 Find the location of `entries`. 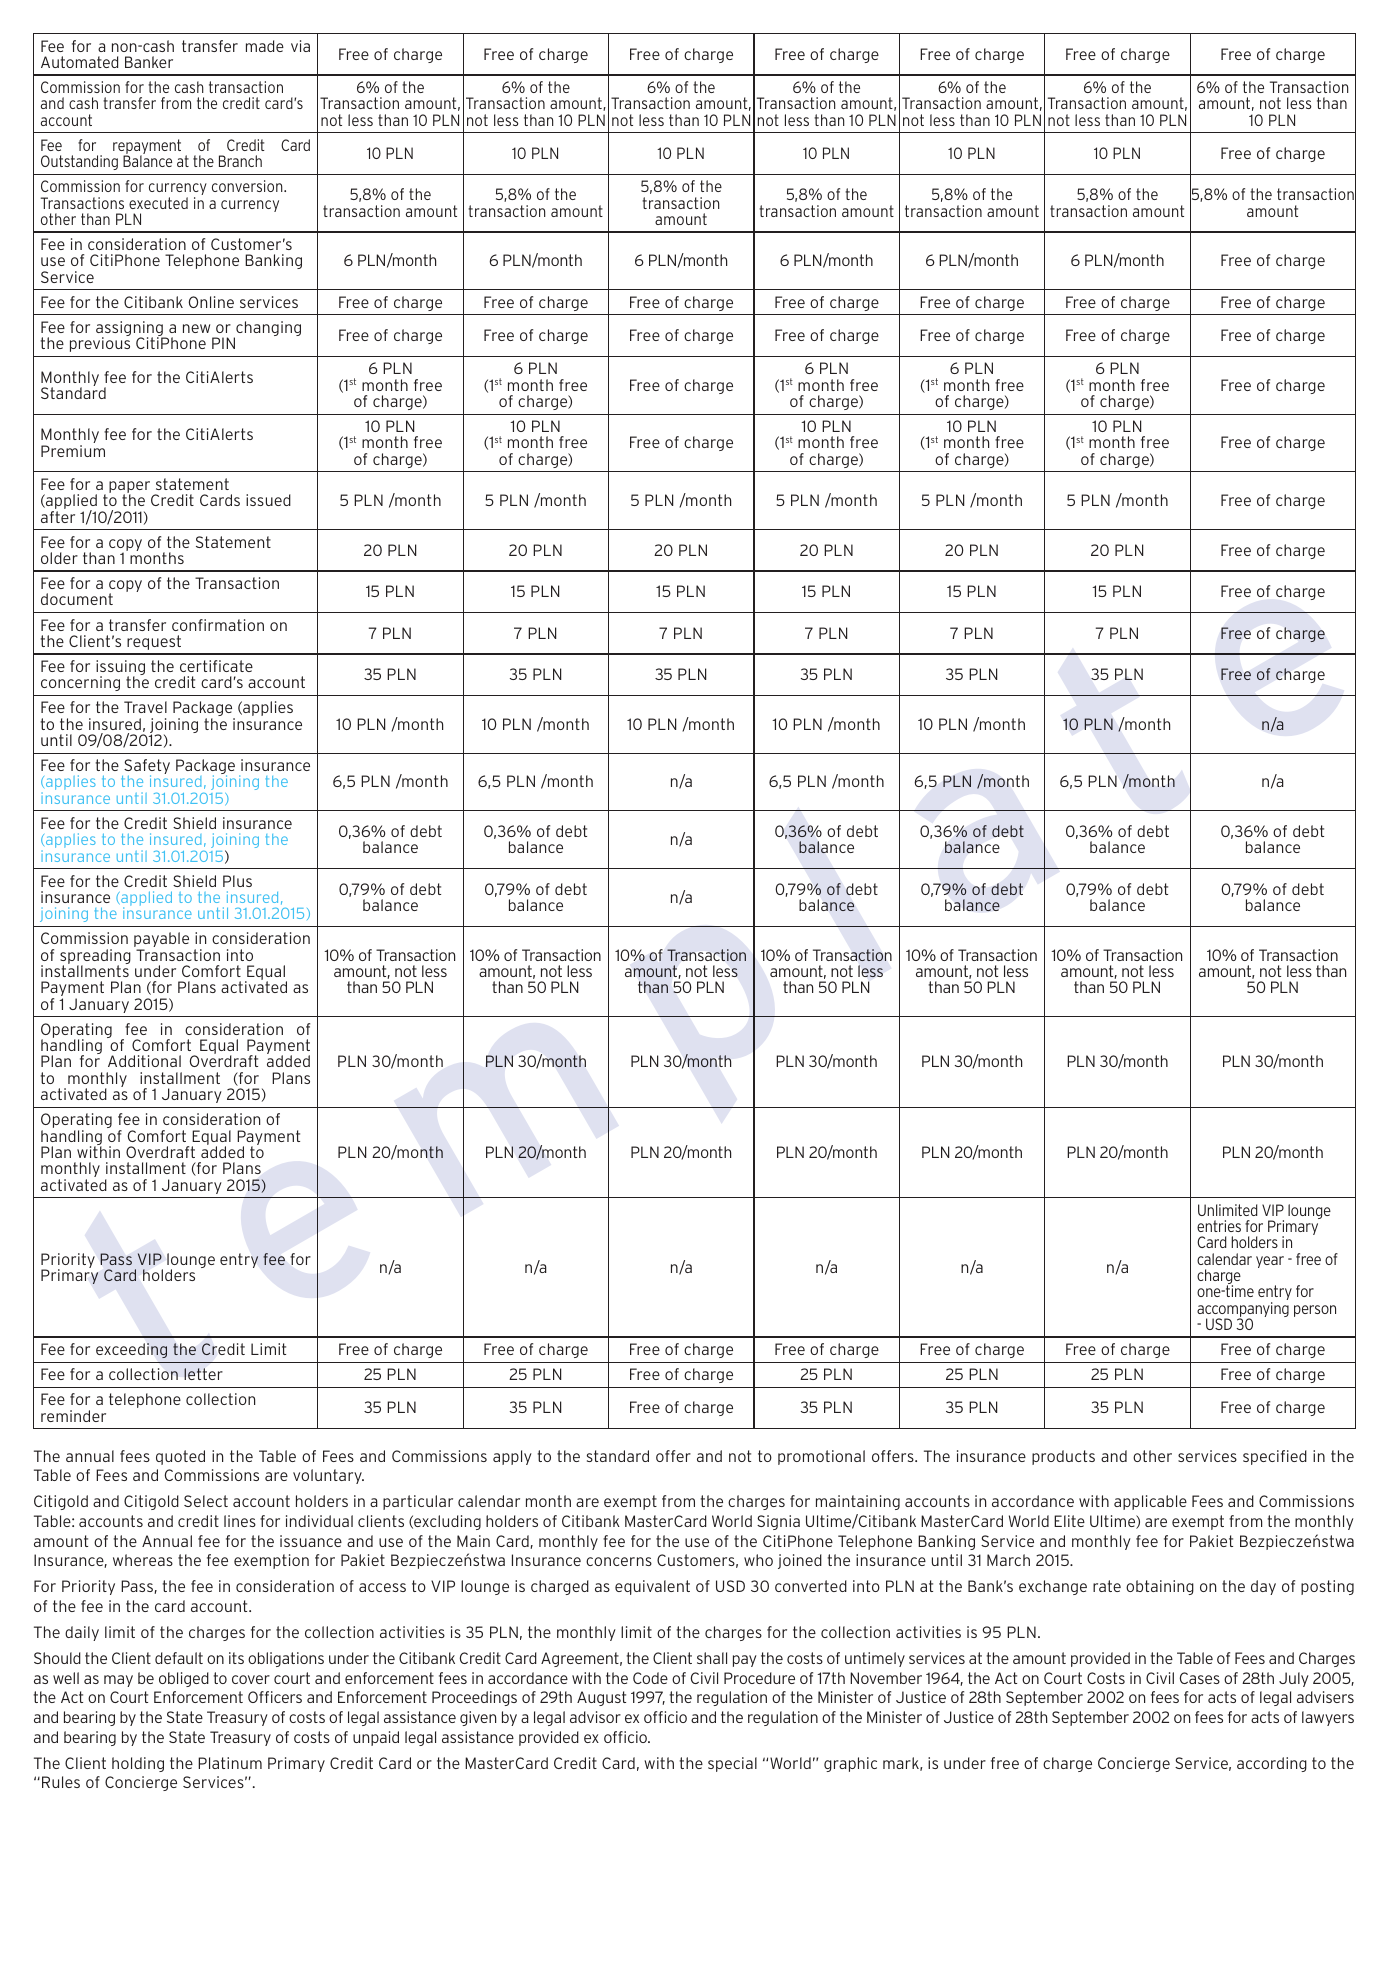

entries is located at coordinates (1219, 1226).
